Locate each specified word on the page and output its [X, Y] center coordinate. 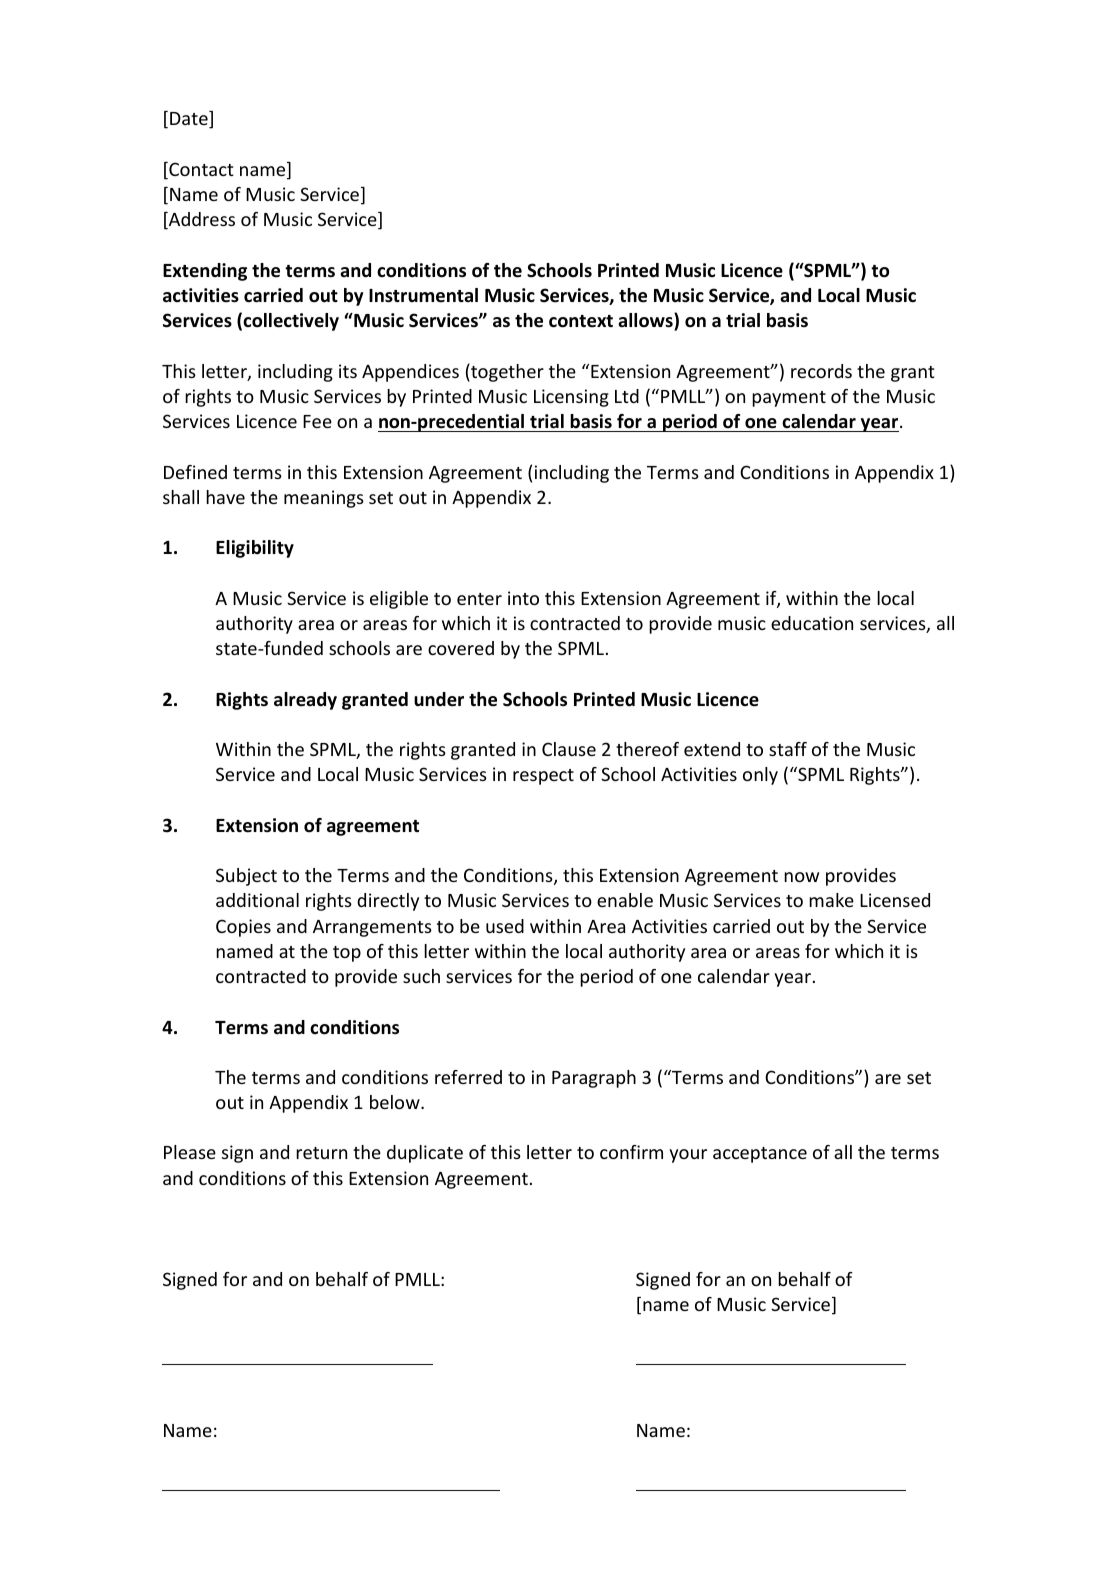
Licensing [571, 398]
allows [646, 322]
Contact [200, 170]
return [321, 1153]
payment [789, 399]
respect [543, 777]
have [225, 497]
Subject [246, 877]
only [760, 776]
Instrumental [423, 295]
